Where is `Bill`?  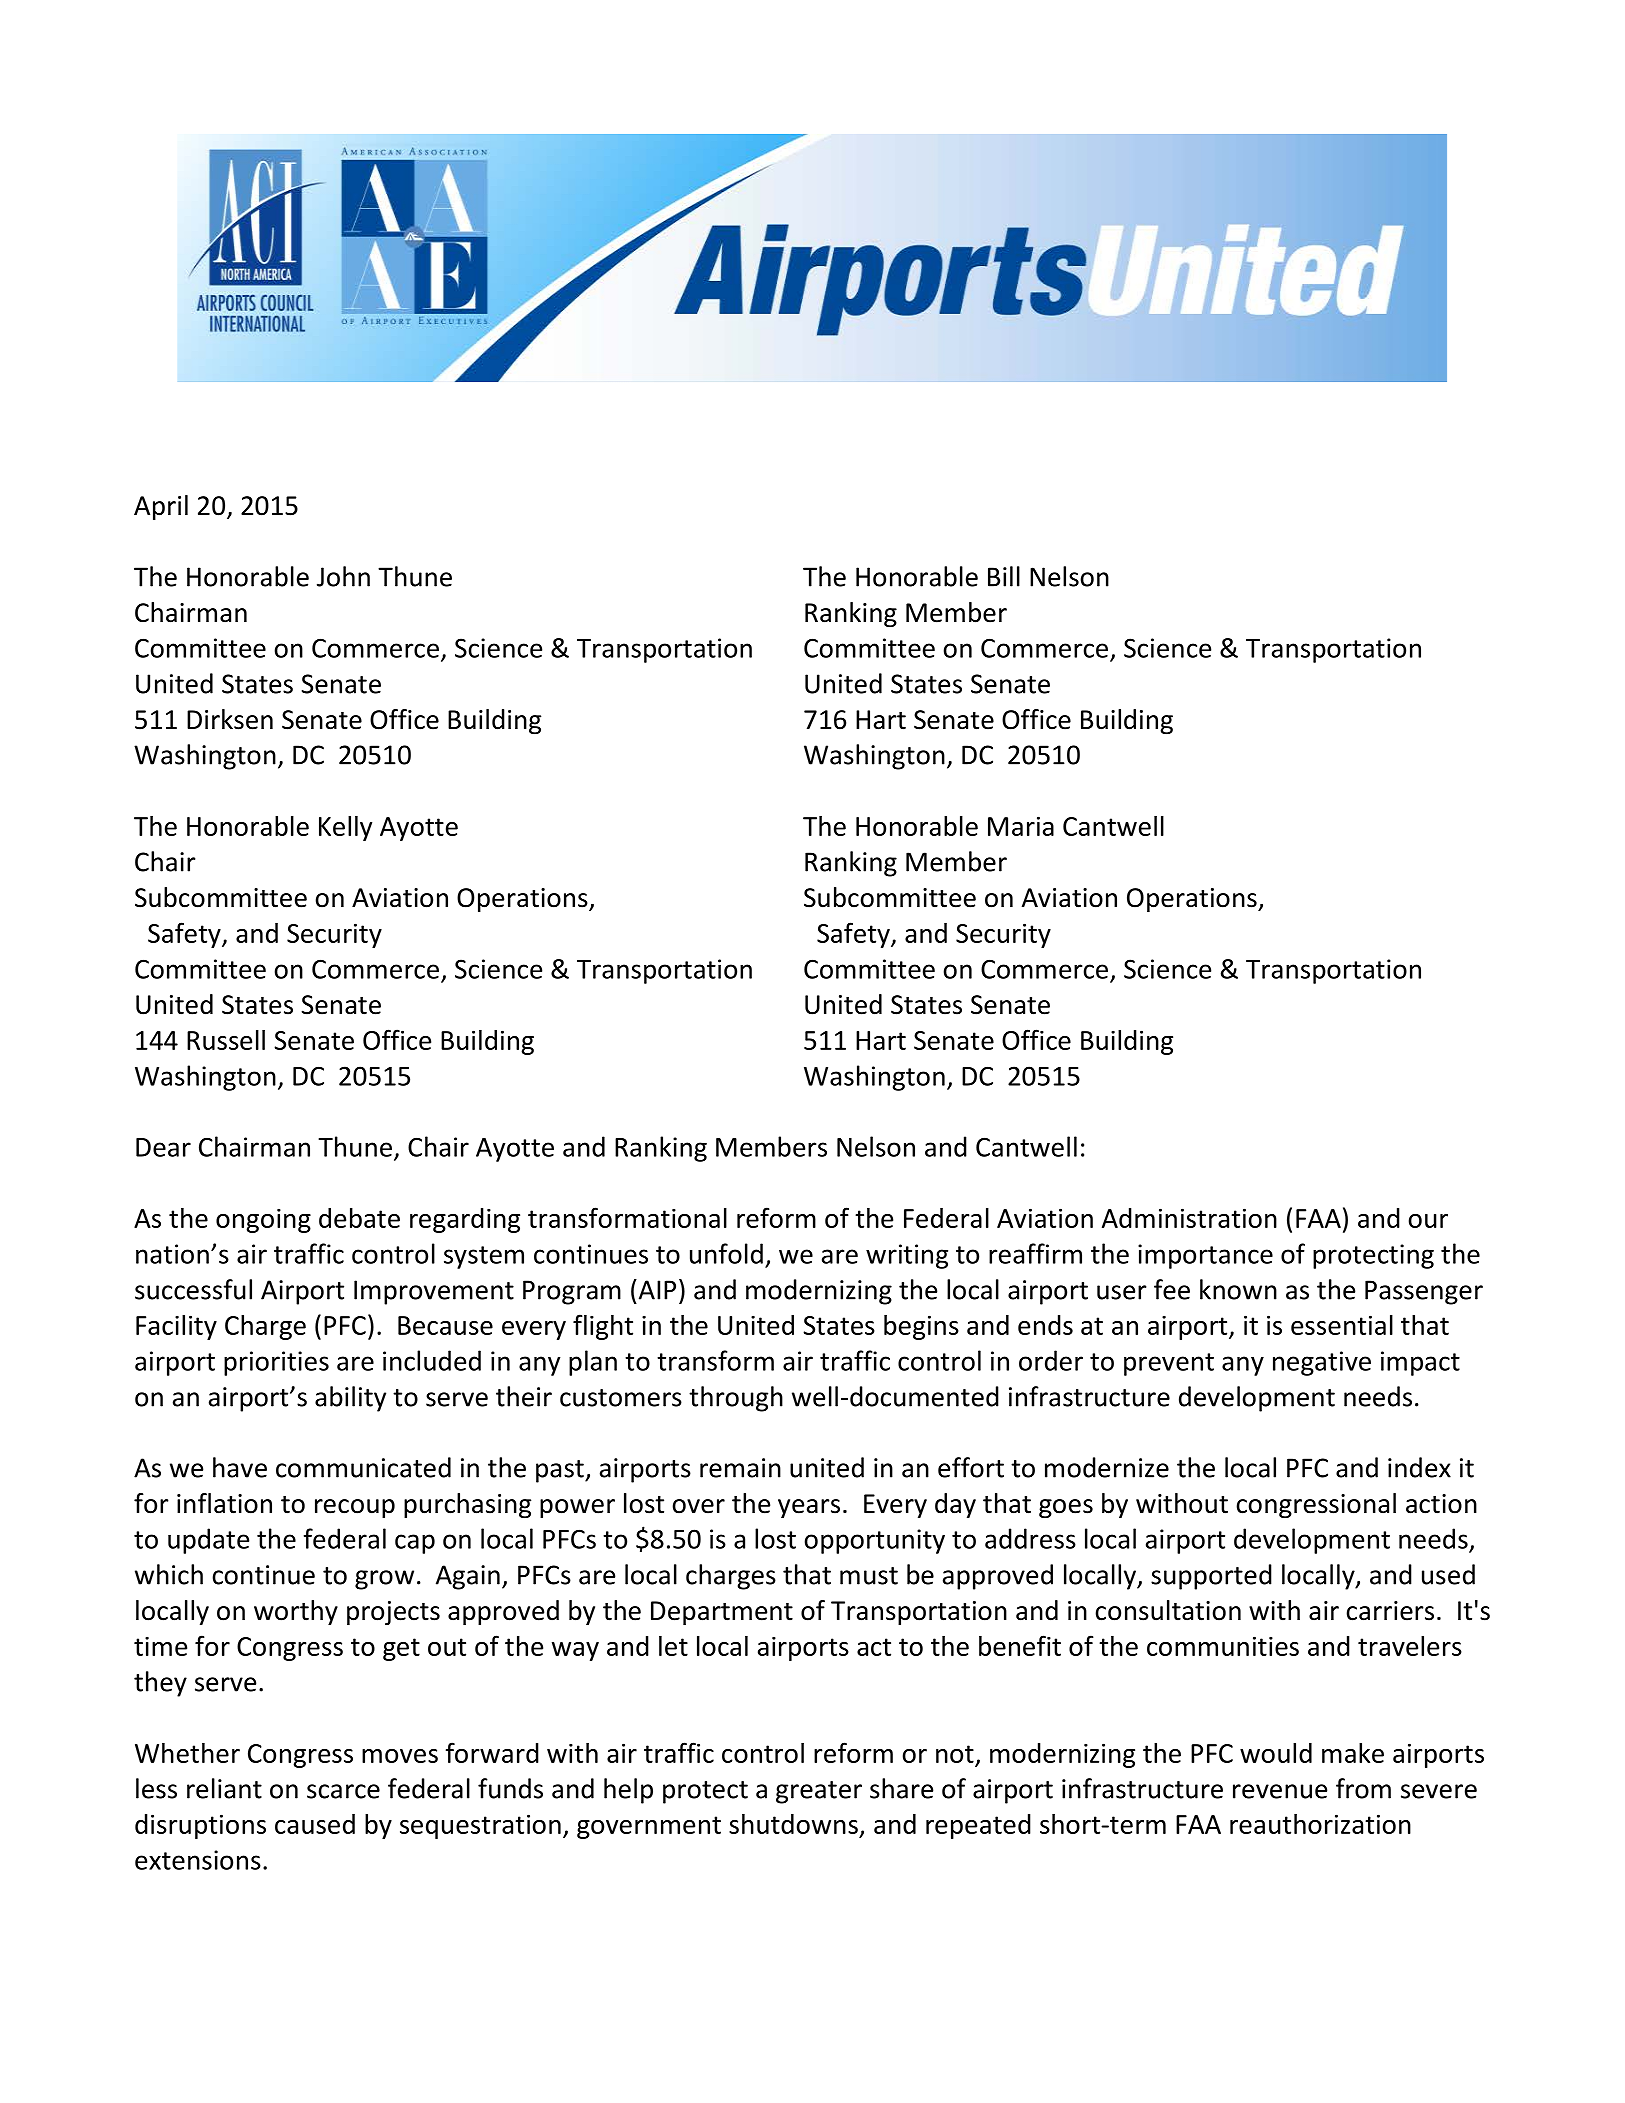
Bill is located at coordinates (1004, 576).
